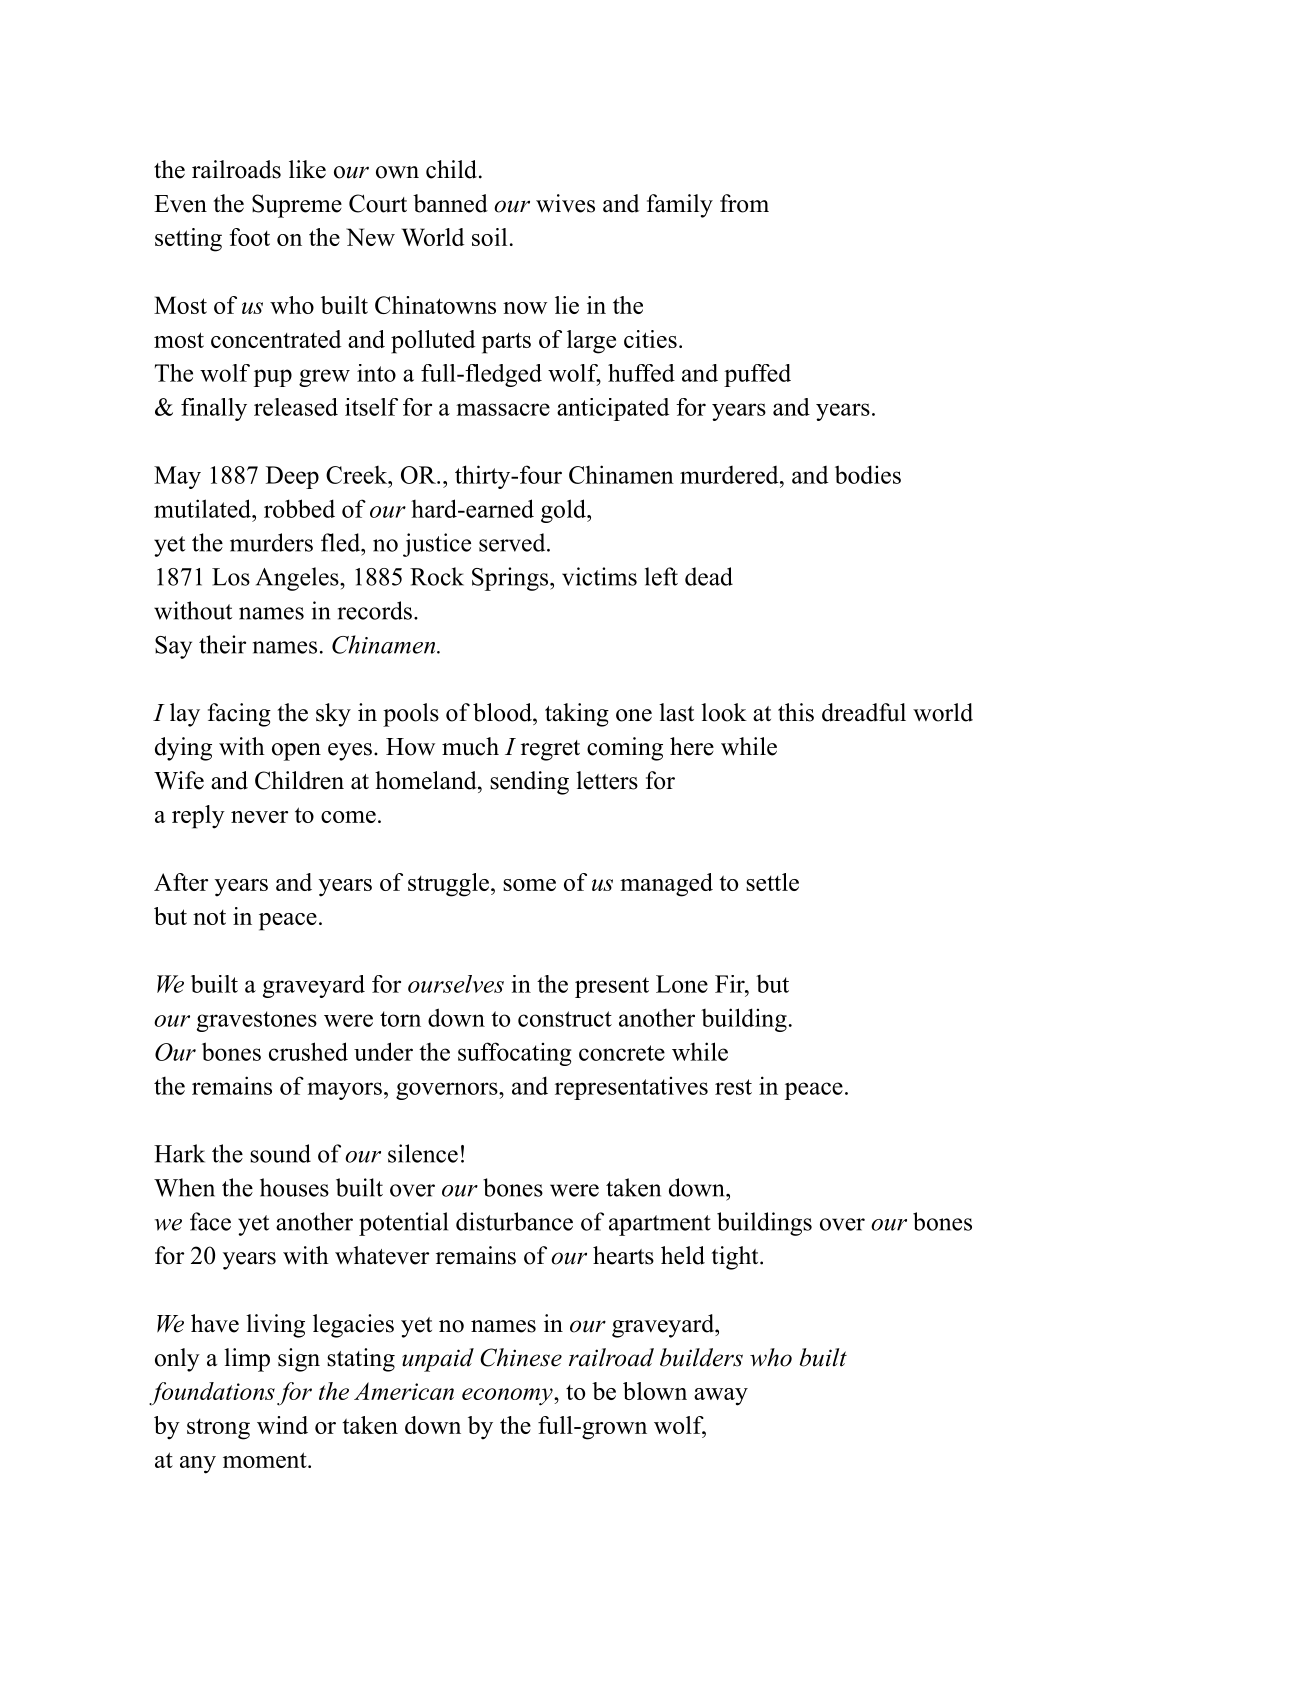 Image resolution: width=1309 pixels, height=1694 pixels. Describe the element at coordinates (489, 237) in the image. I see `soil` at that location.
